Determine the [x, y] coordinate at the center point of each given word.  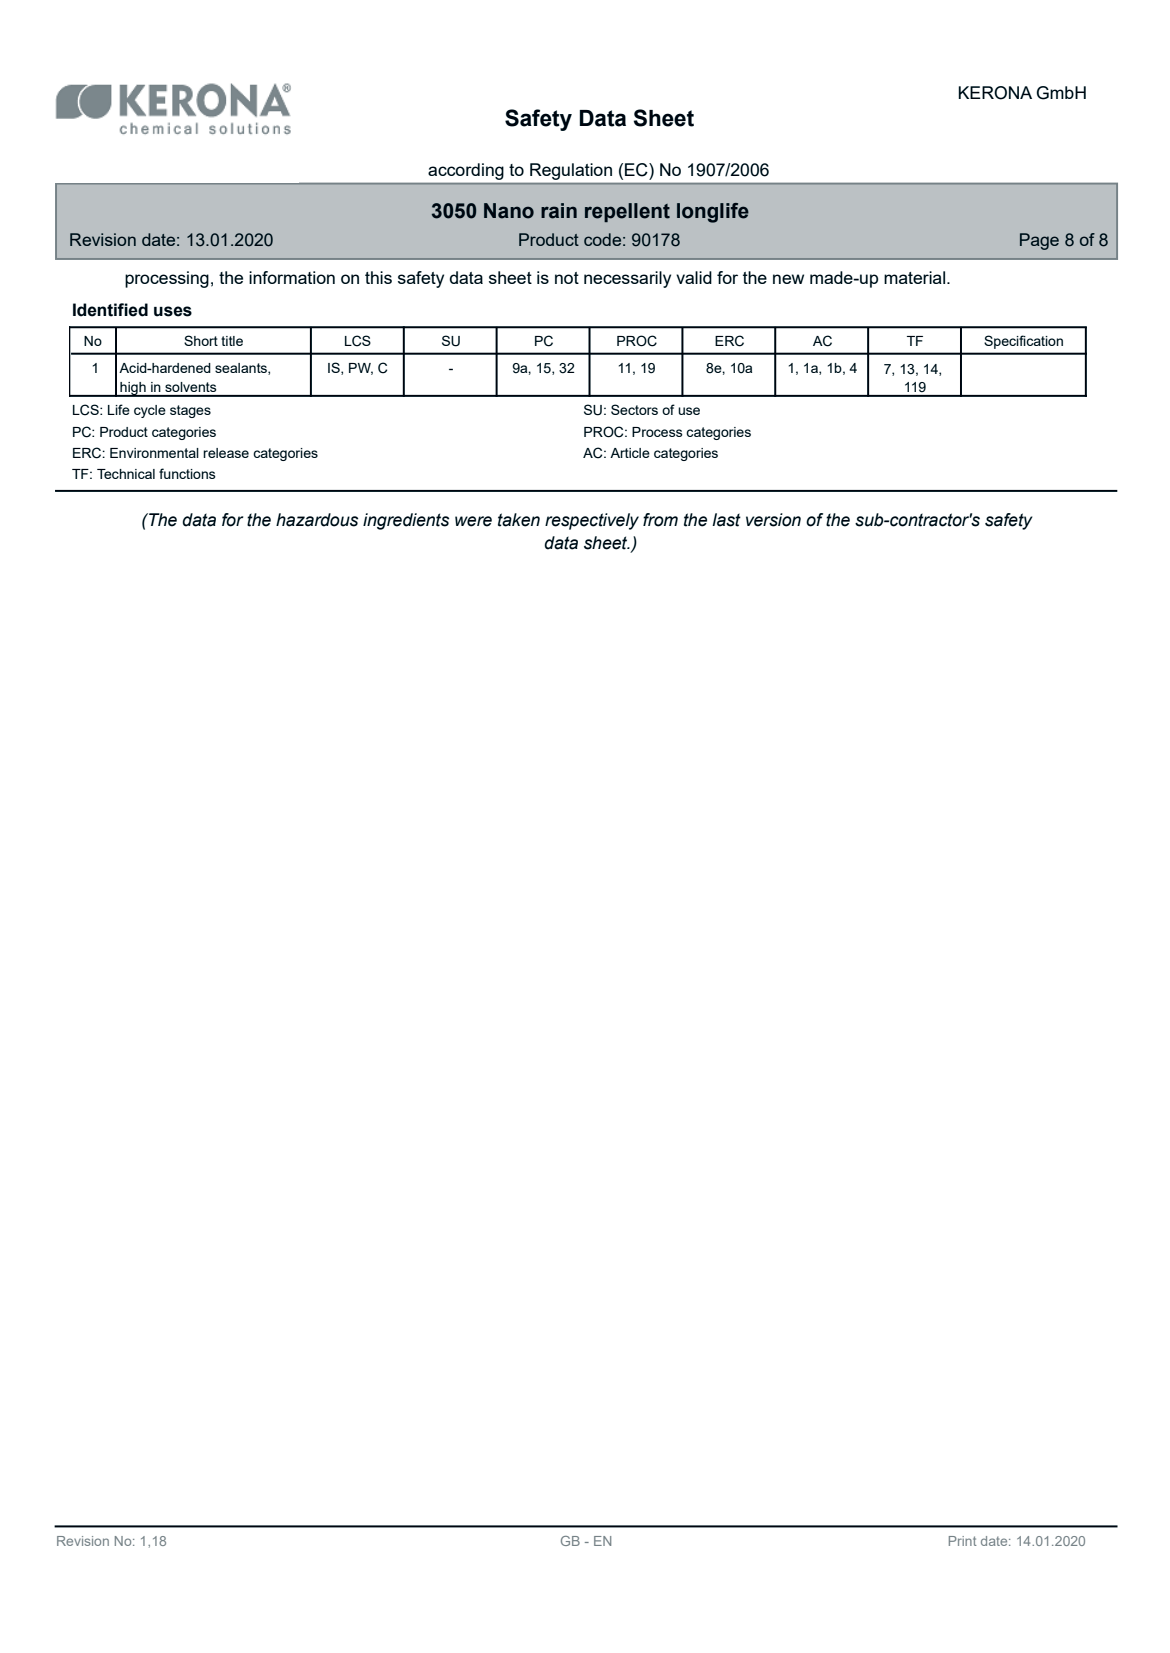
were [473, 521]
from [660, 520]
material [916, 277]
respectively [592, 521]
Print [963, 1541]
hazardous [317, 520]
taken [519, 520]
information [292, 277]
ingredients [406, 521]
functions [187, 473]
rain [559, 211]
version [773, 520]
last [726, 520]
